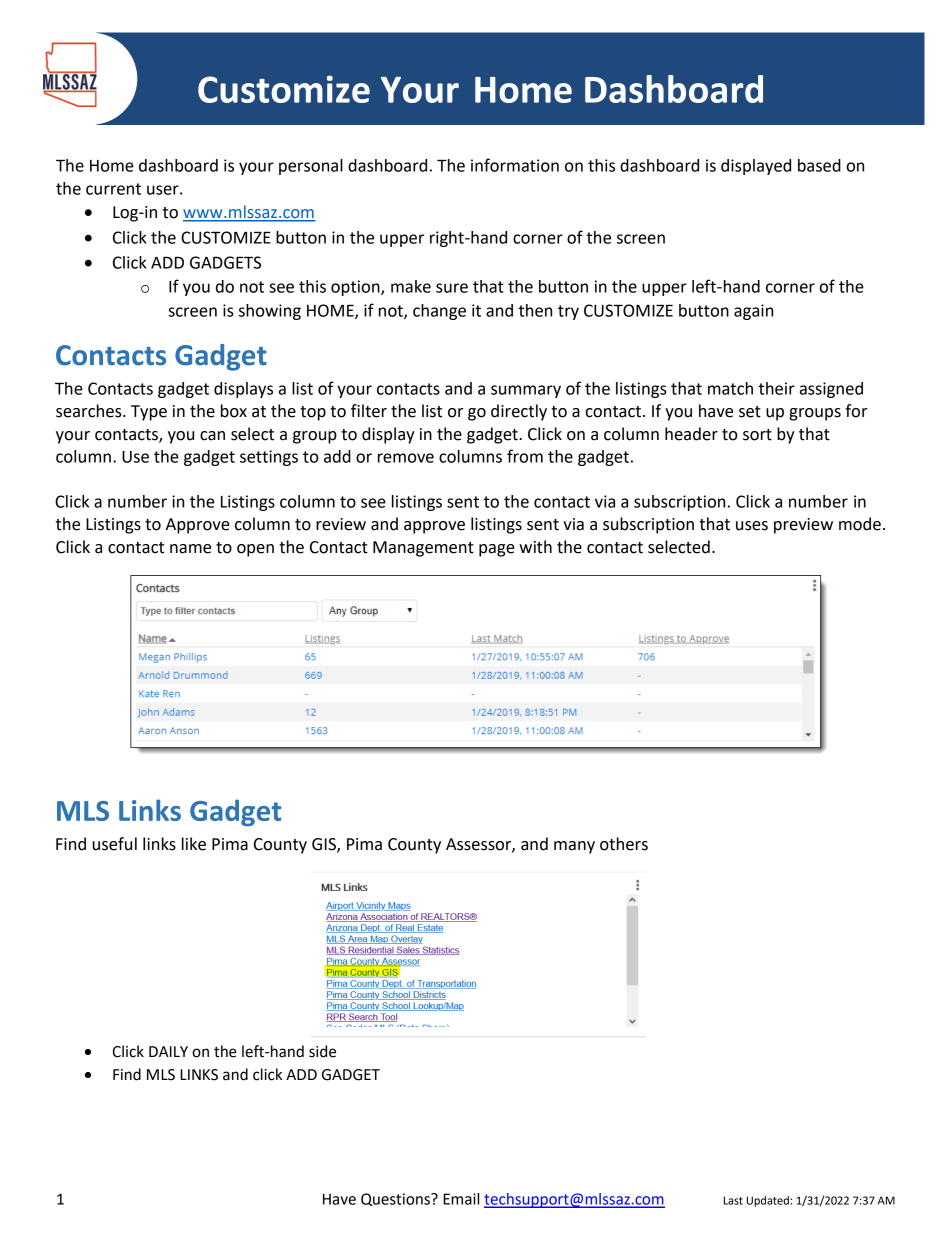 Image resolution: width=952 pixels, height=1233 pixels. I want to click on like, so click(194, 844).
